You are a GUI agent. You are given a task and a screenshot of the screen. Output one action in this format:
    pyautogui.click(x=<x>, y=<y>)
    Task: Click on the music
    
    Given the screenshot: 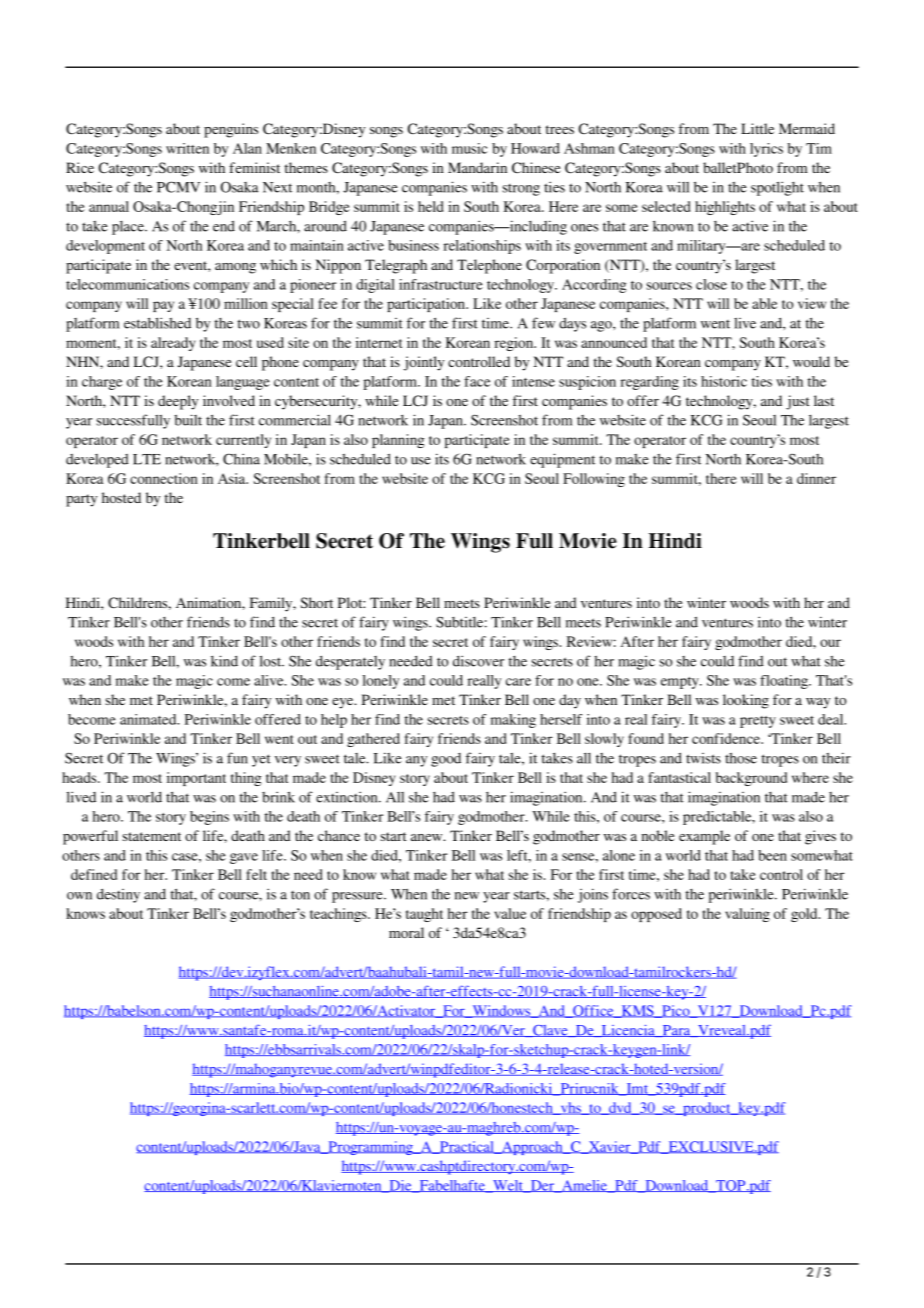 What is the action you would take?
    pyautogui.click(x=469, y=148)
